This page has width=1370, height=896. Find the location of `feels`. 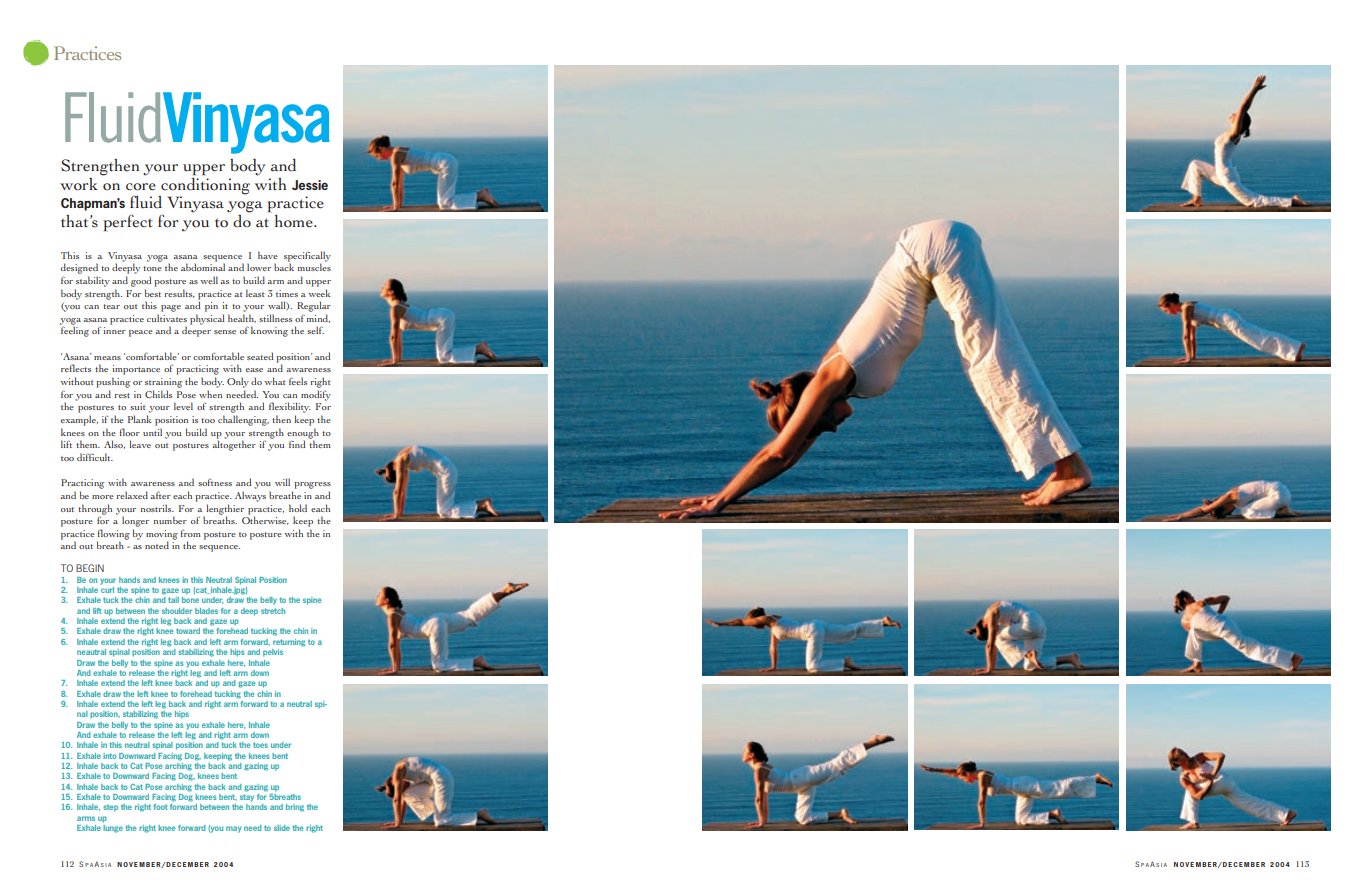

feels is located at coordinates (298, 381).
